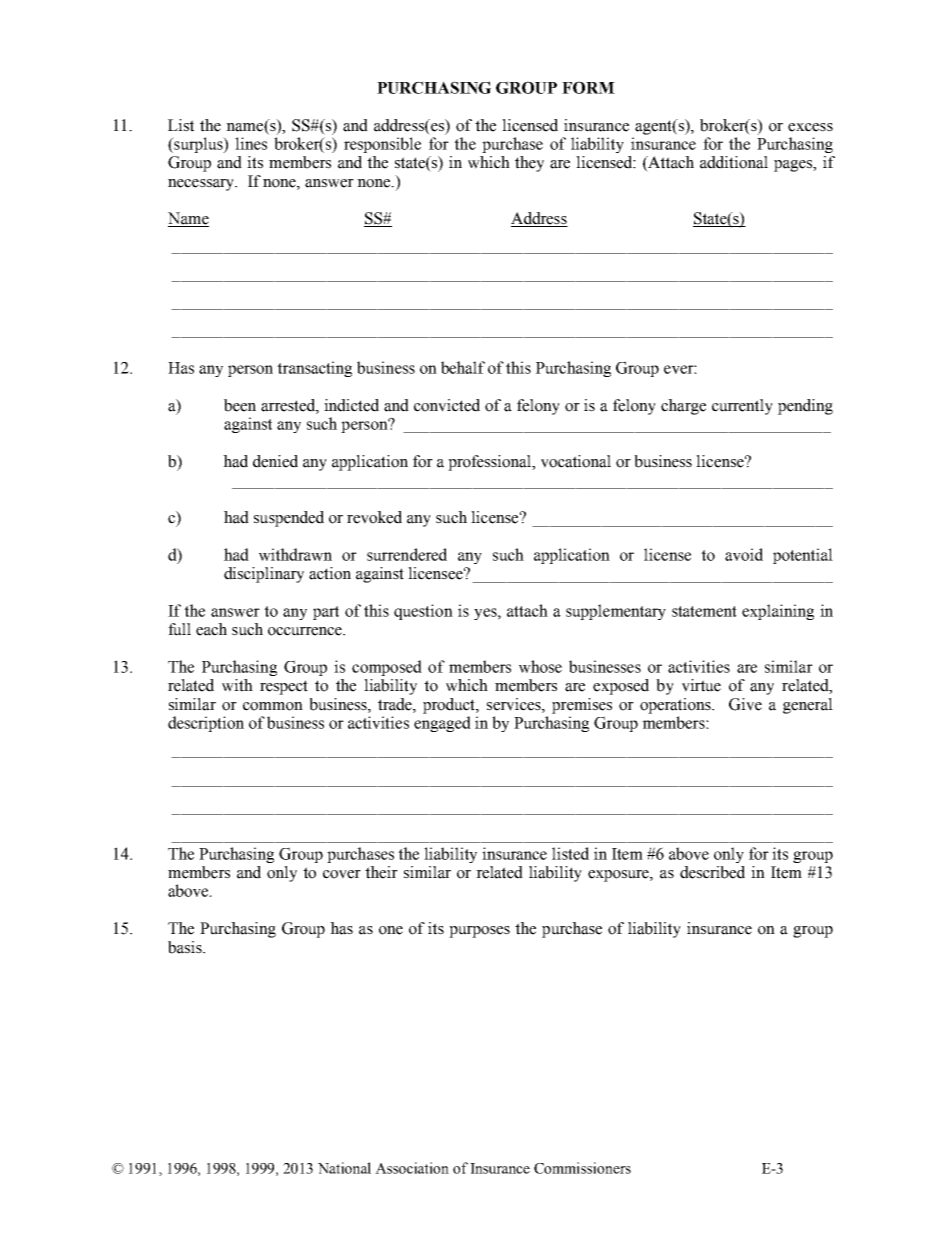 The image size is (952, 1233). What do you see at coordinates (412, 1168) in the screenshot?
I see `Association` at bounding box center [412, 1168].
